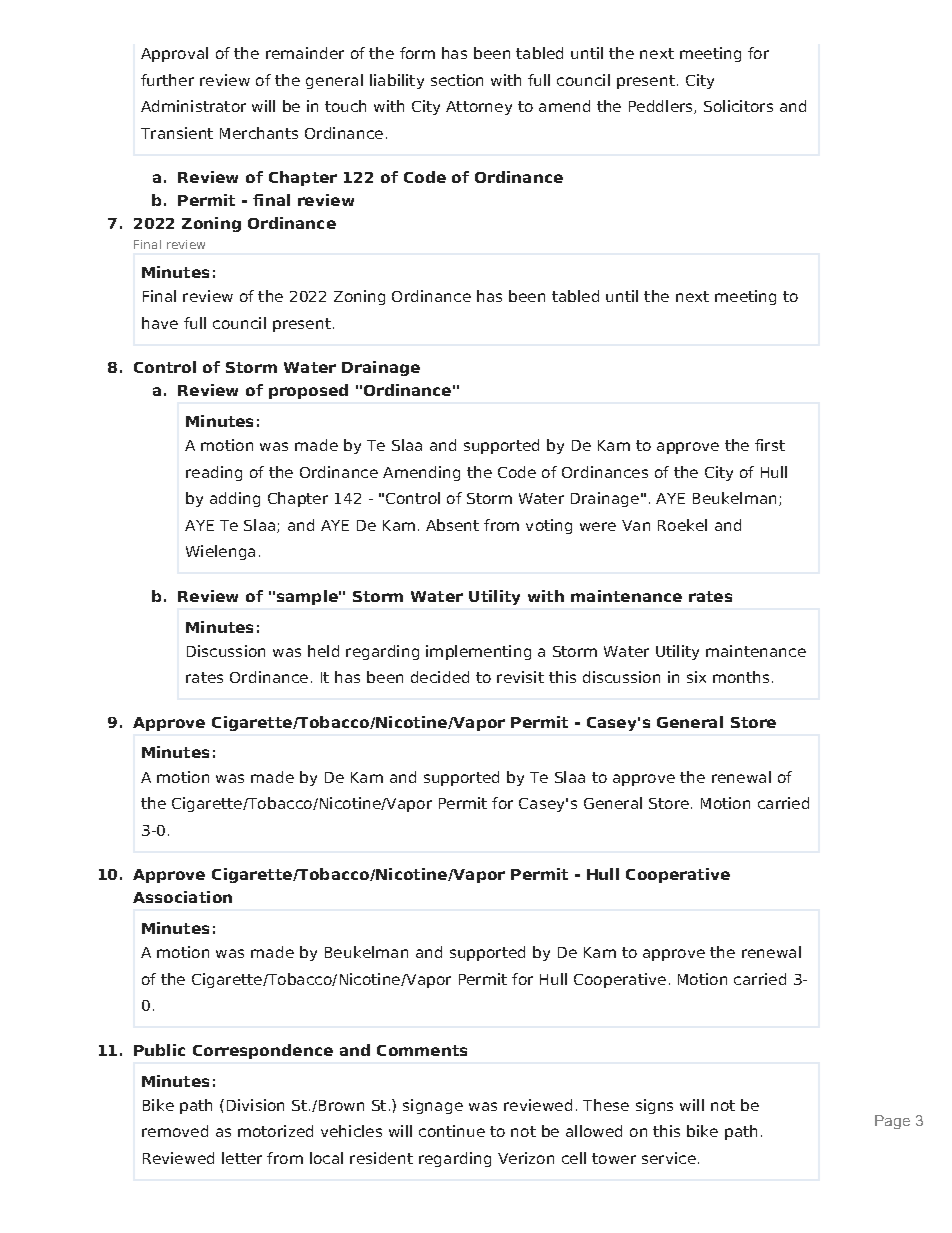  I want to click on proposed, so click(308, 391).
